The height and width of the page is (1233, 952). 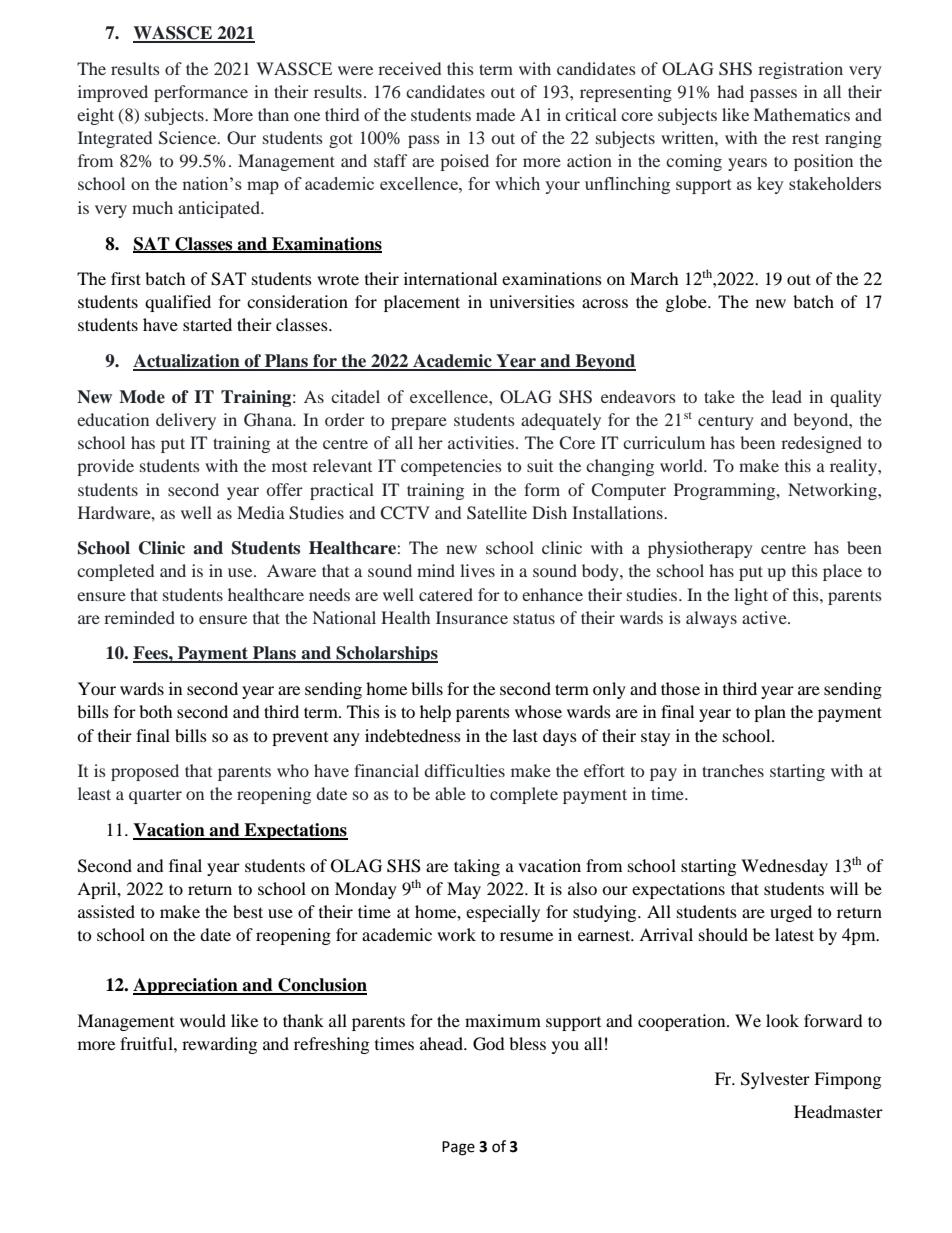 What do you see at coordinates (472, 617) in the page?
I see `Insurance` at bounding box center [472, 617].
